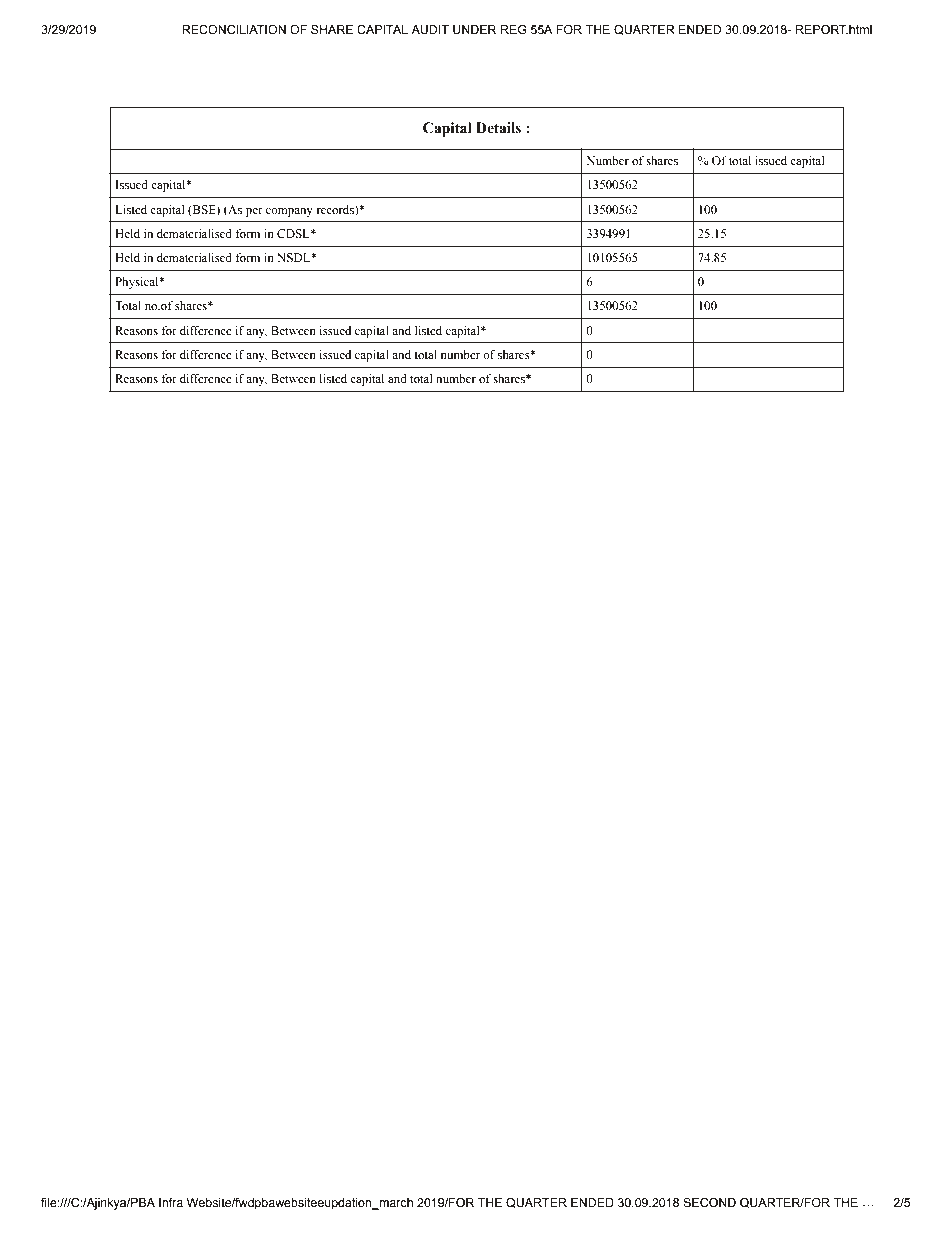 The image size is (952, 1233). What do you see at coordinates (474, 29) in the image?
I see `UNDER` at bounding box center [474, 29].
